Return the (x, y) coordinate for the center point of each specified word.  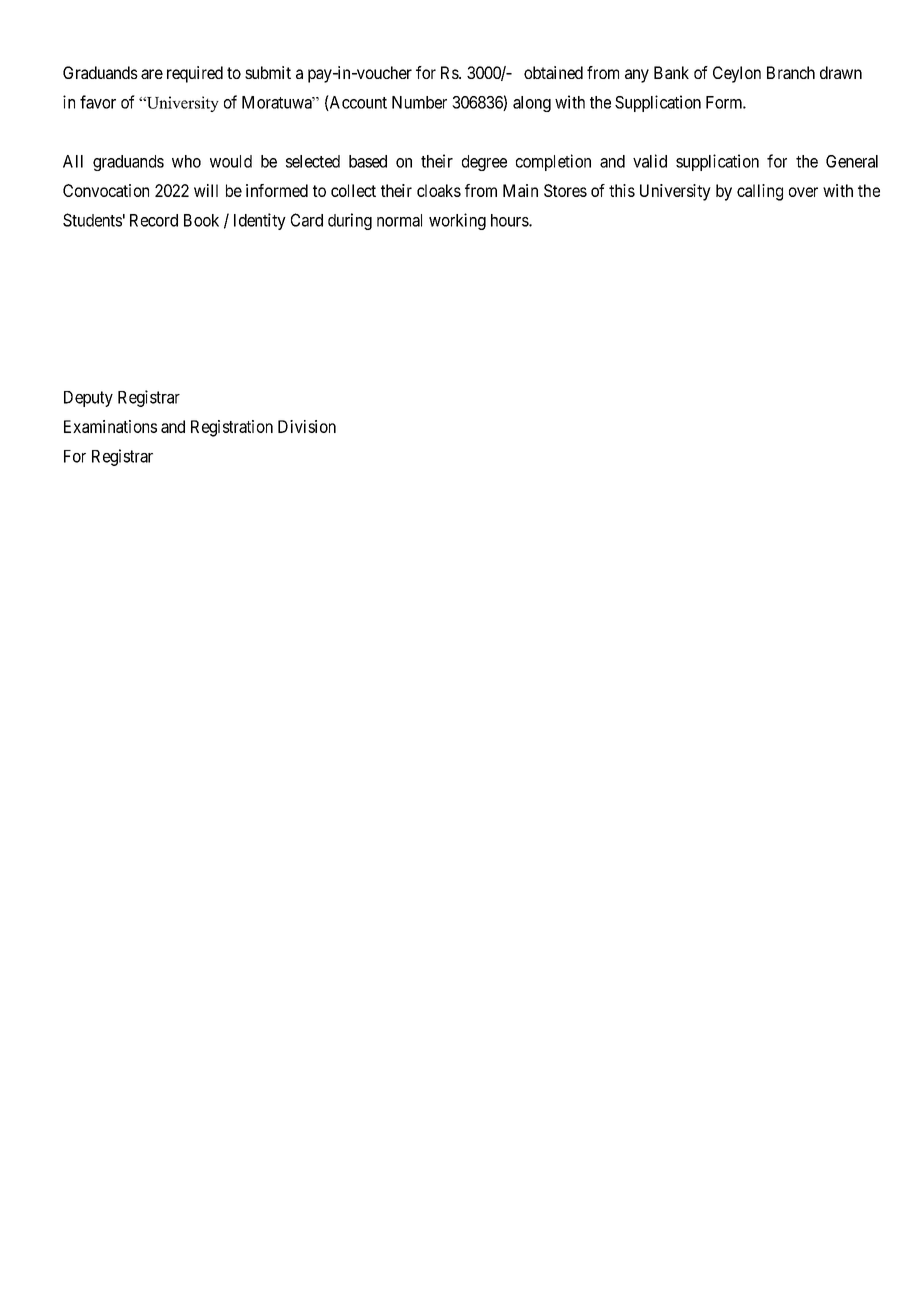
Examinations (110, 426)
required (195, 74)
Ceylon (737, 74)
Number (419, 102)
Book (201, 220)
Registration (232, 428)
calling (760, 192)
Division (307, 426)
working (457, 221)
